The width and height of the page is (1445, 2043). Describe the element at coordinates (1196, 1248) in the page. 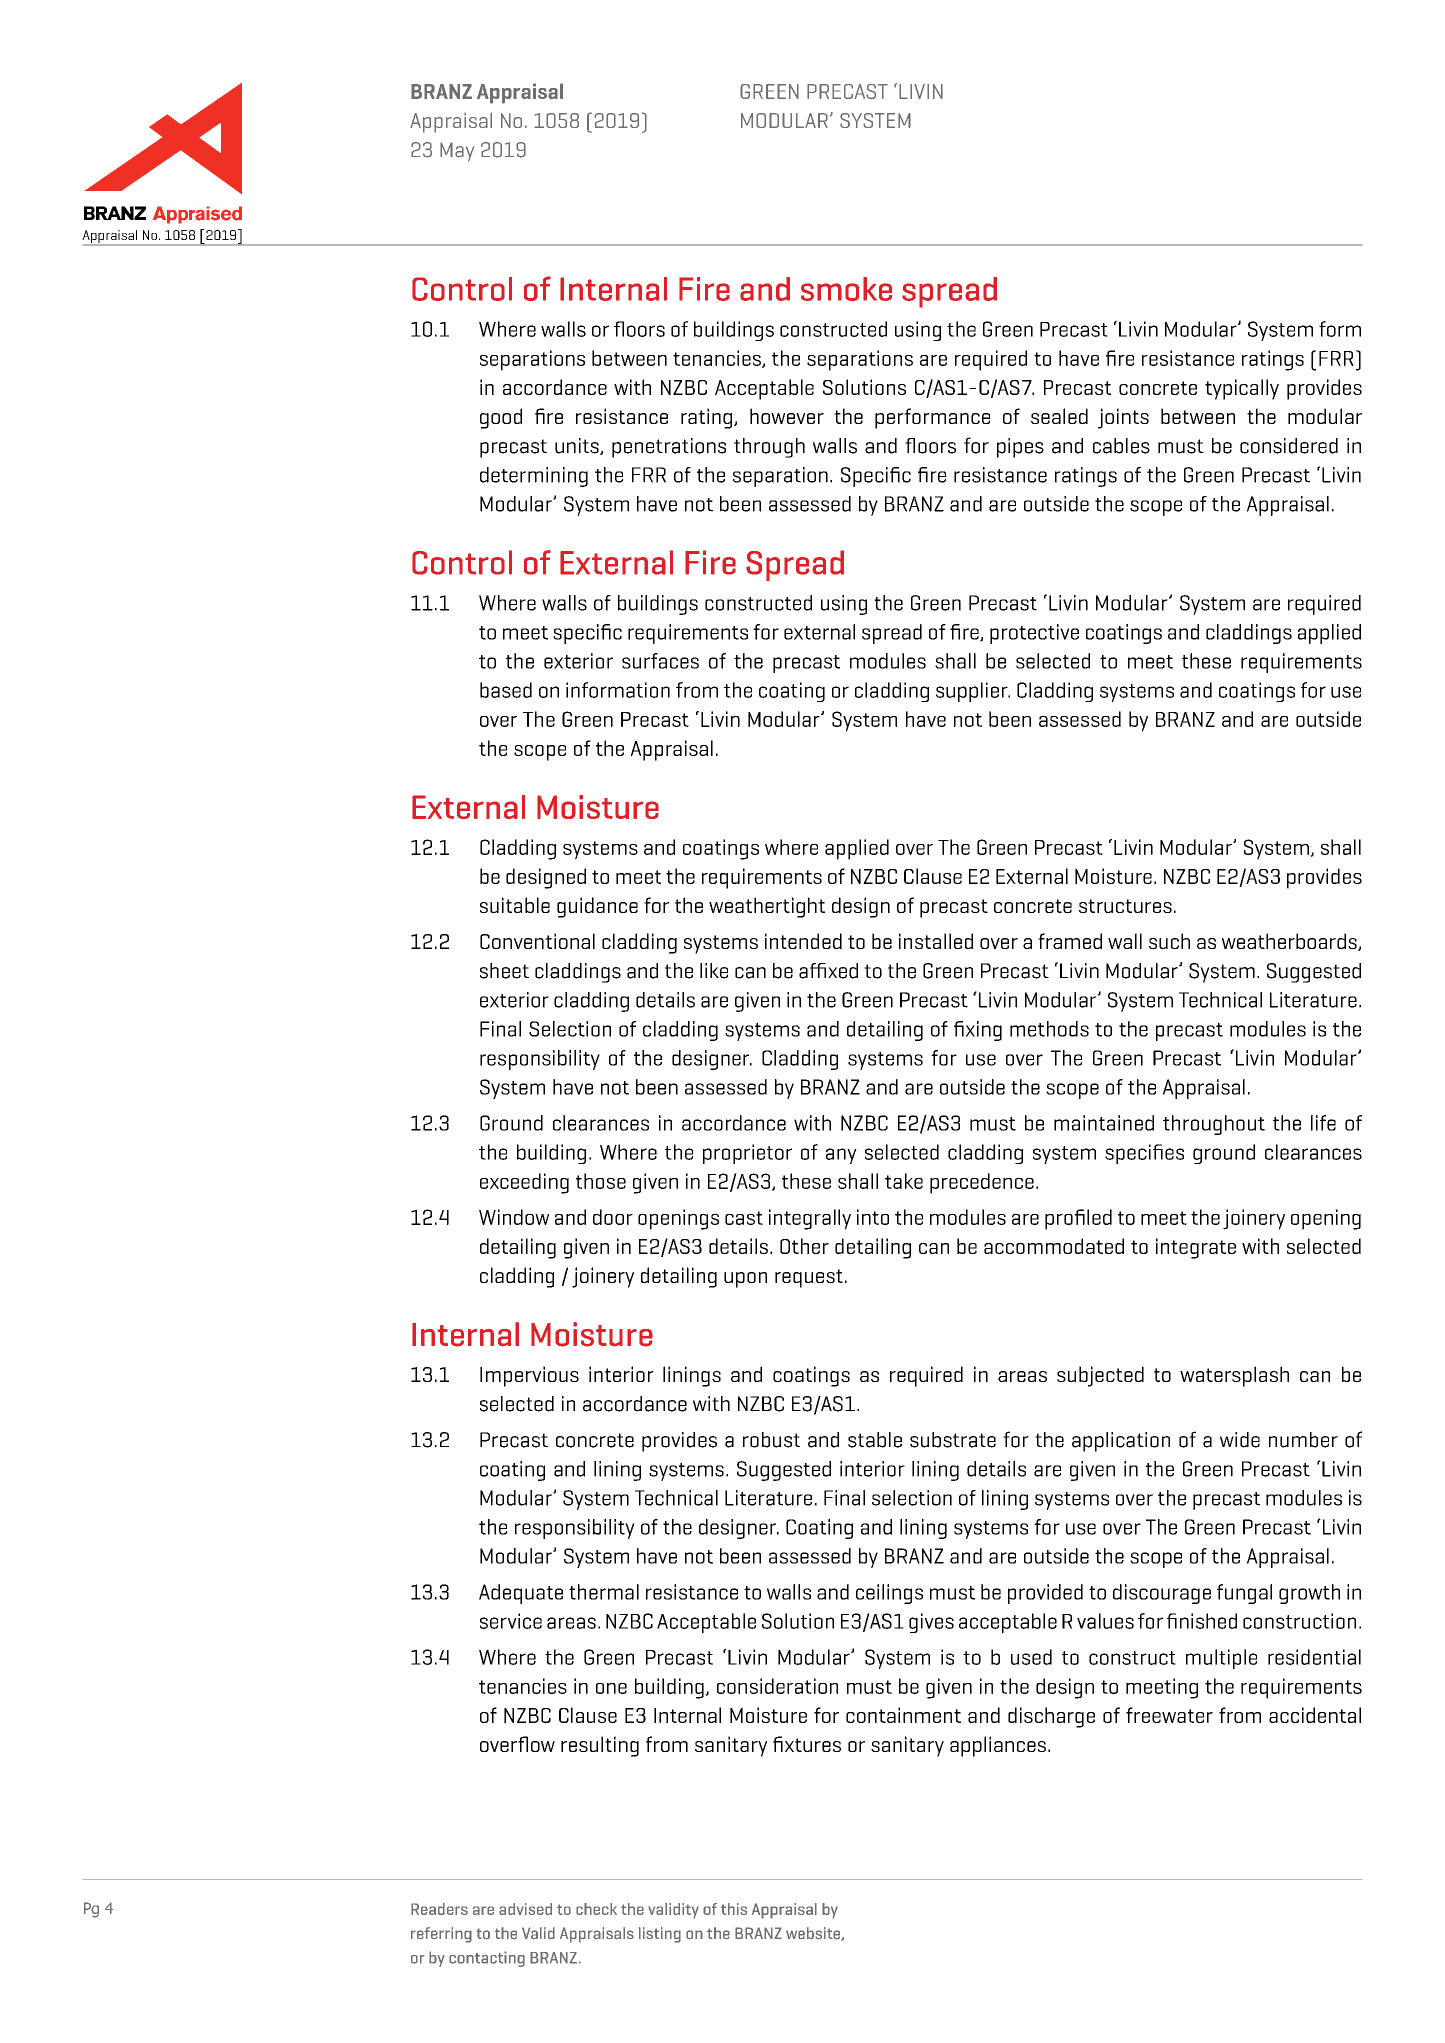

I see `integrate` at that location.
